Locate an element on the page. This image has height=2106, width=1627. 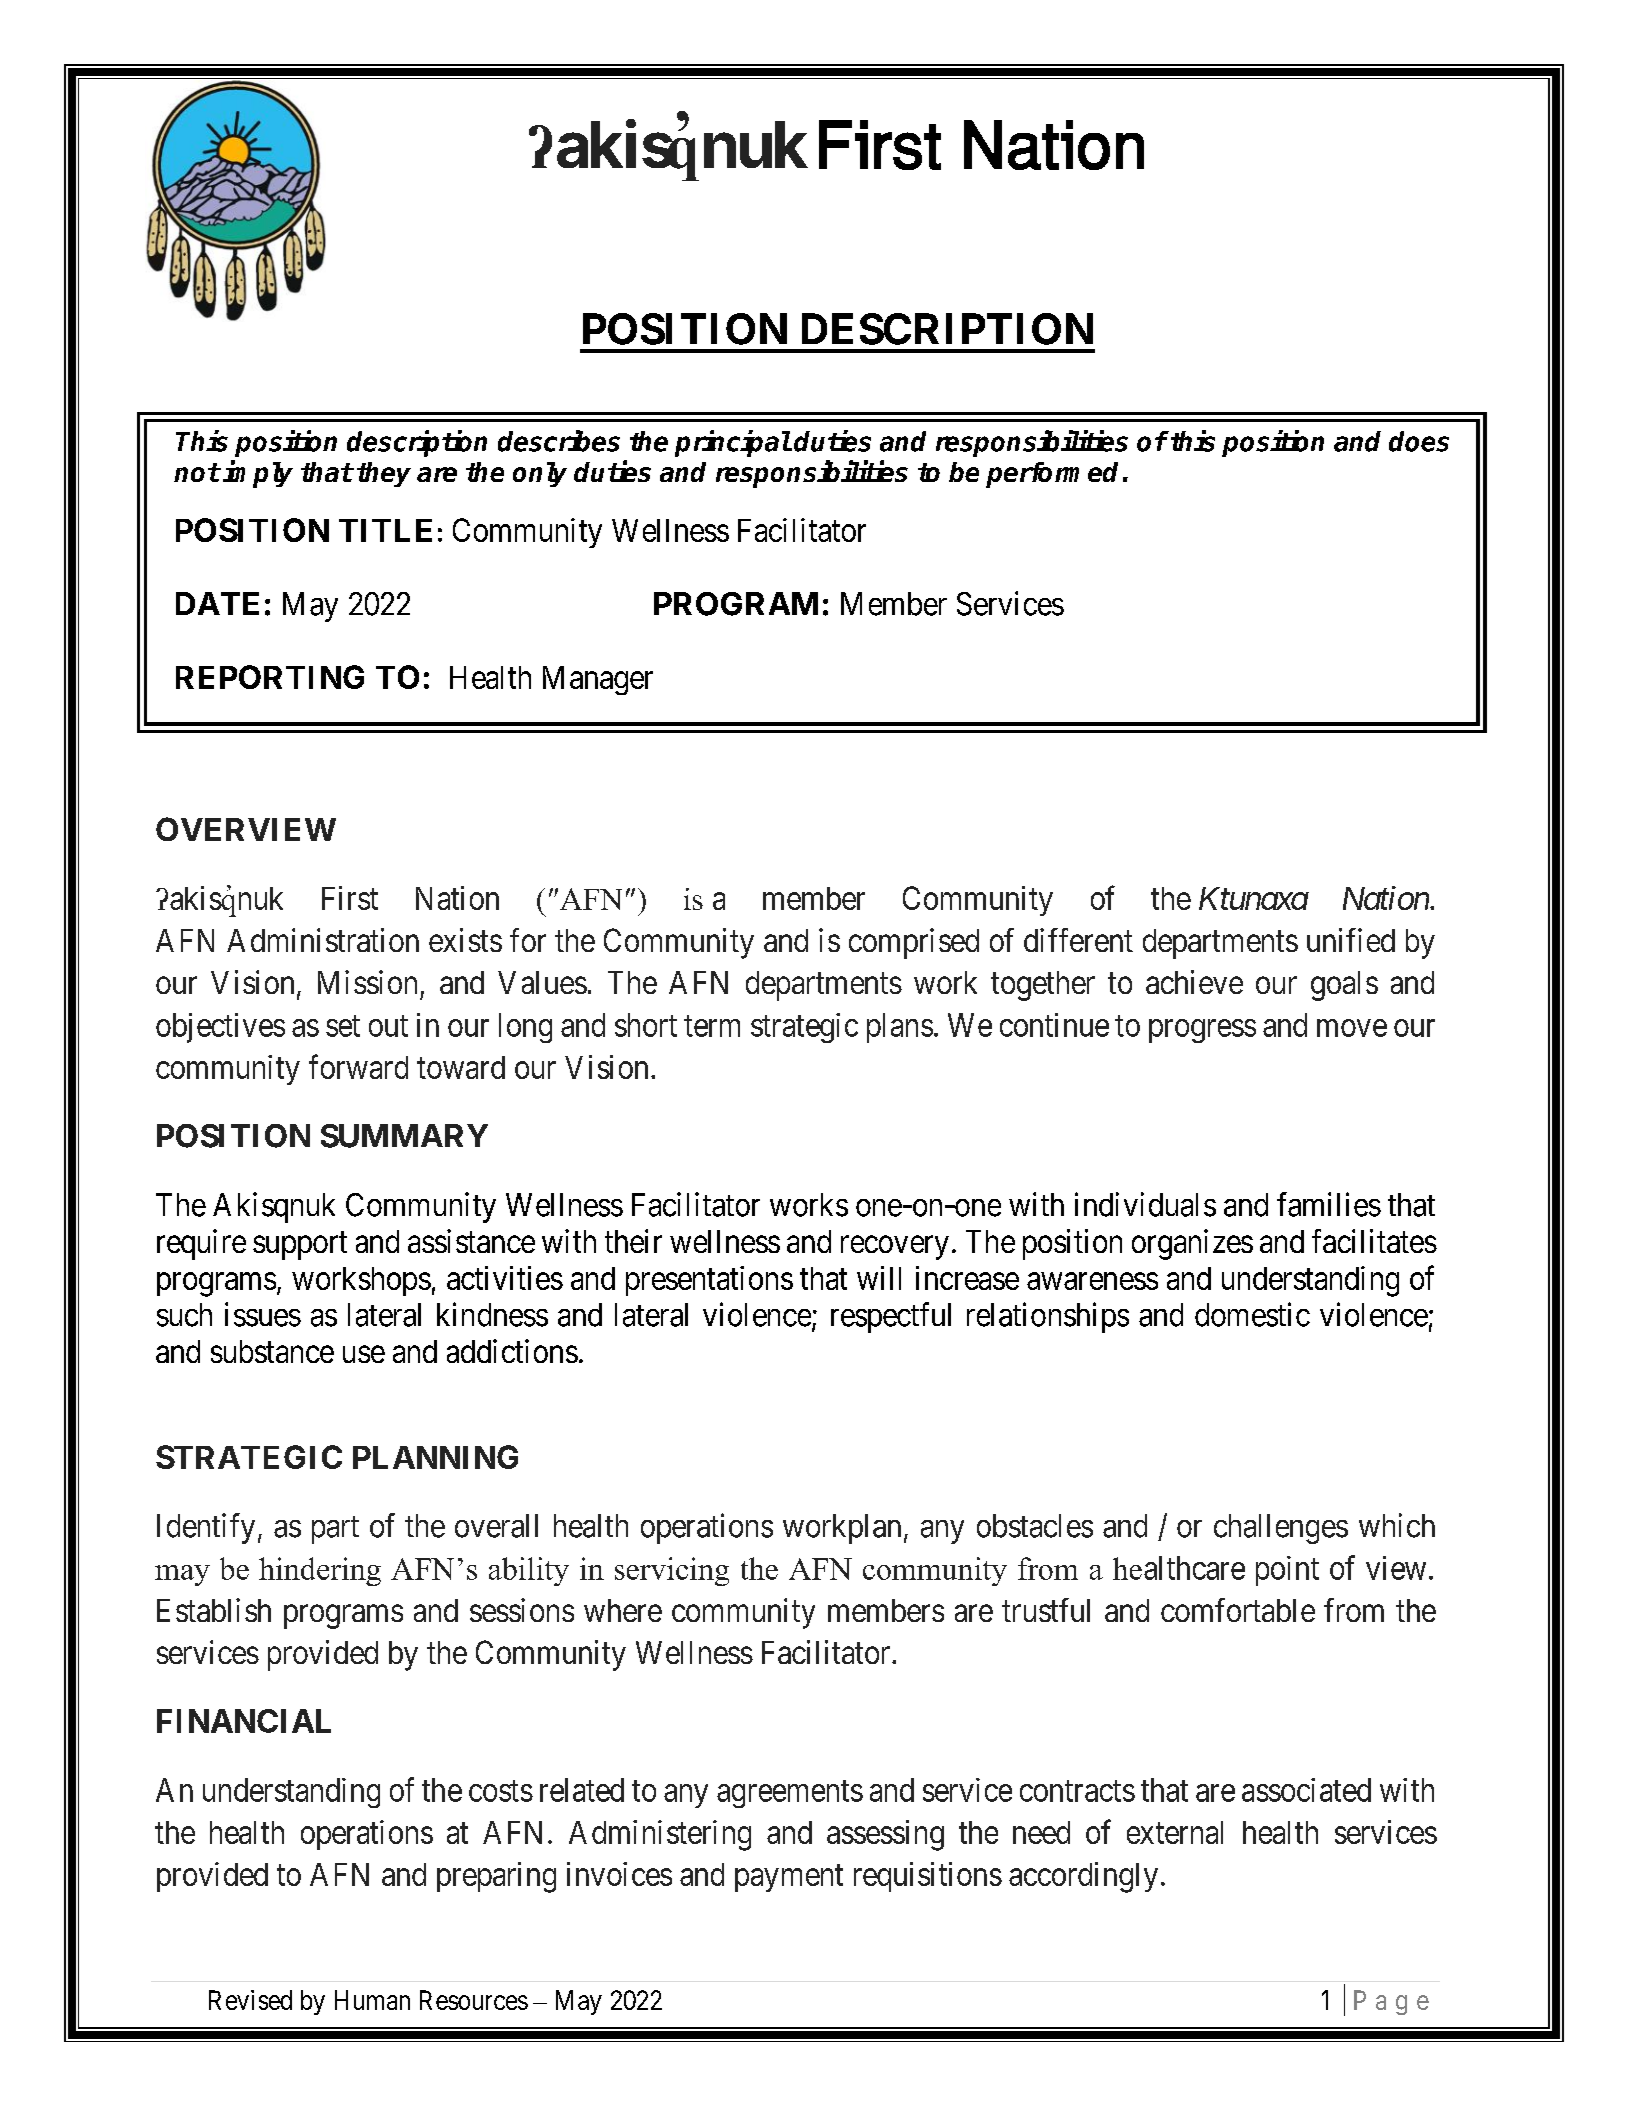
REPORTING is located at coordinates (270, 677).
